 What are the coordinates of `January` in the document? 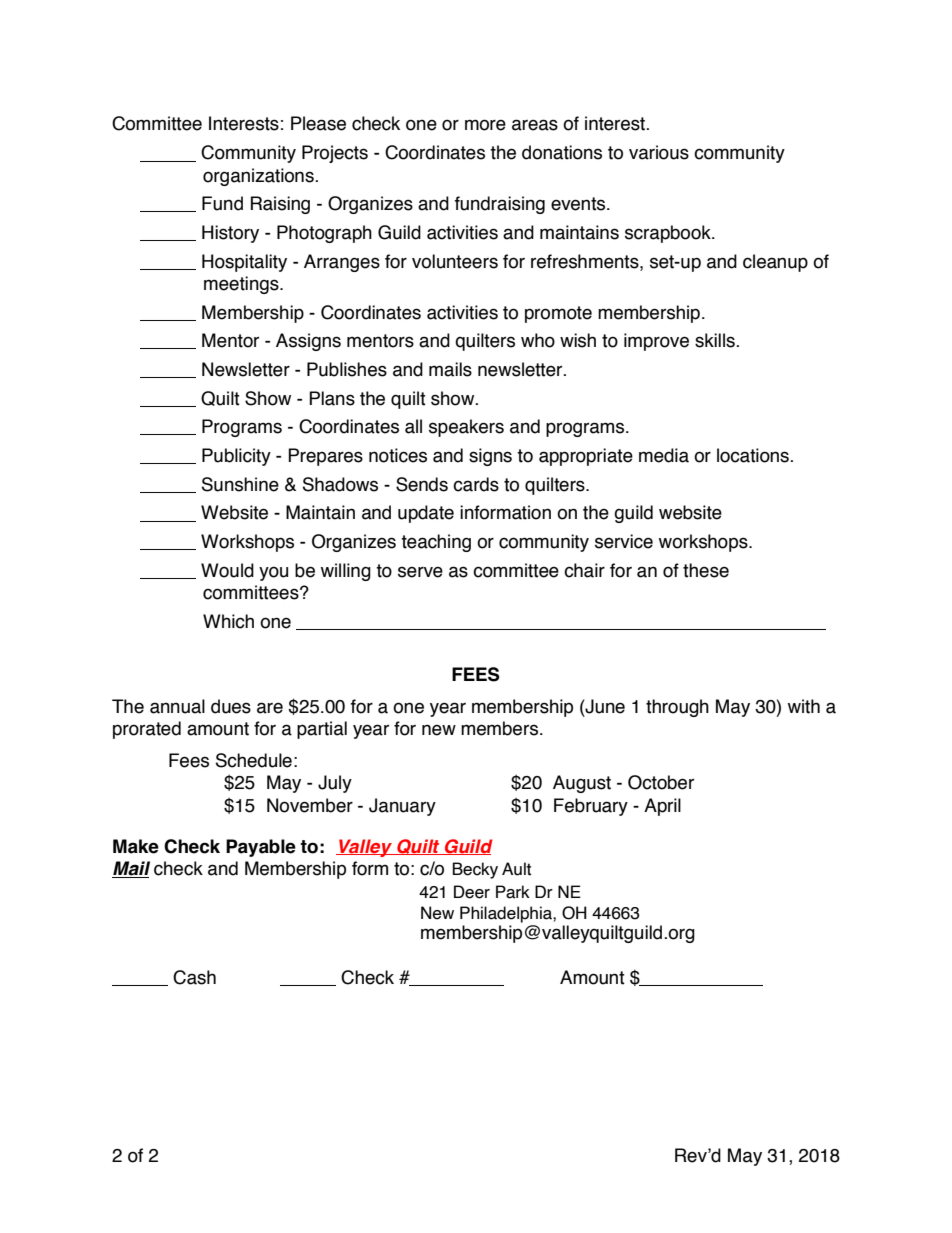 It's located at (402, 807).
